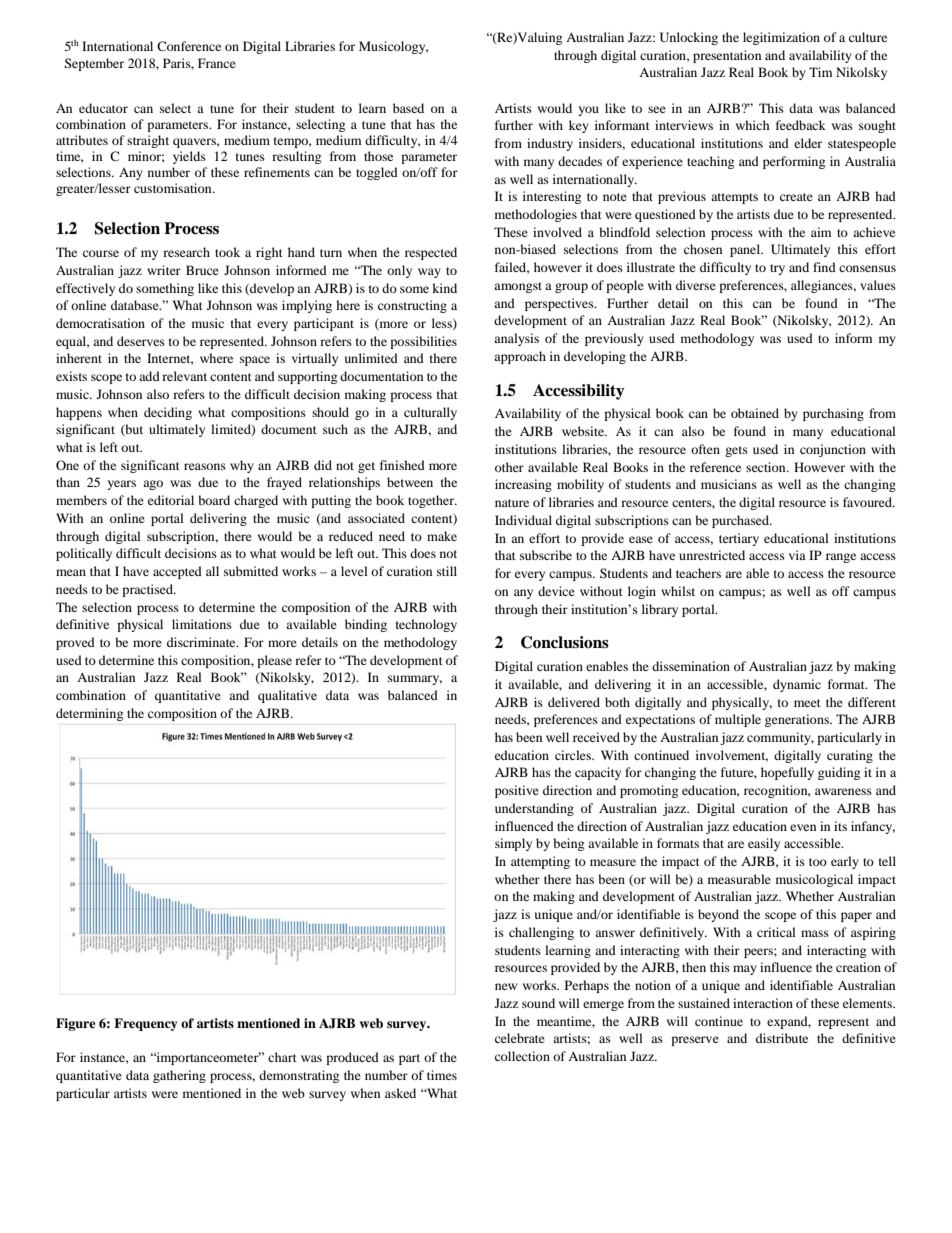  I want to click on determining, so click(89, 714).
